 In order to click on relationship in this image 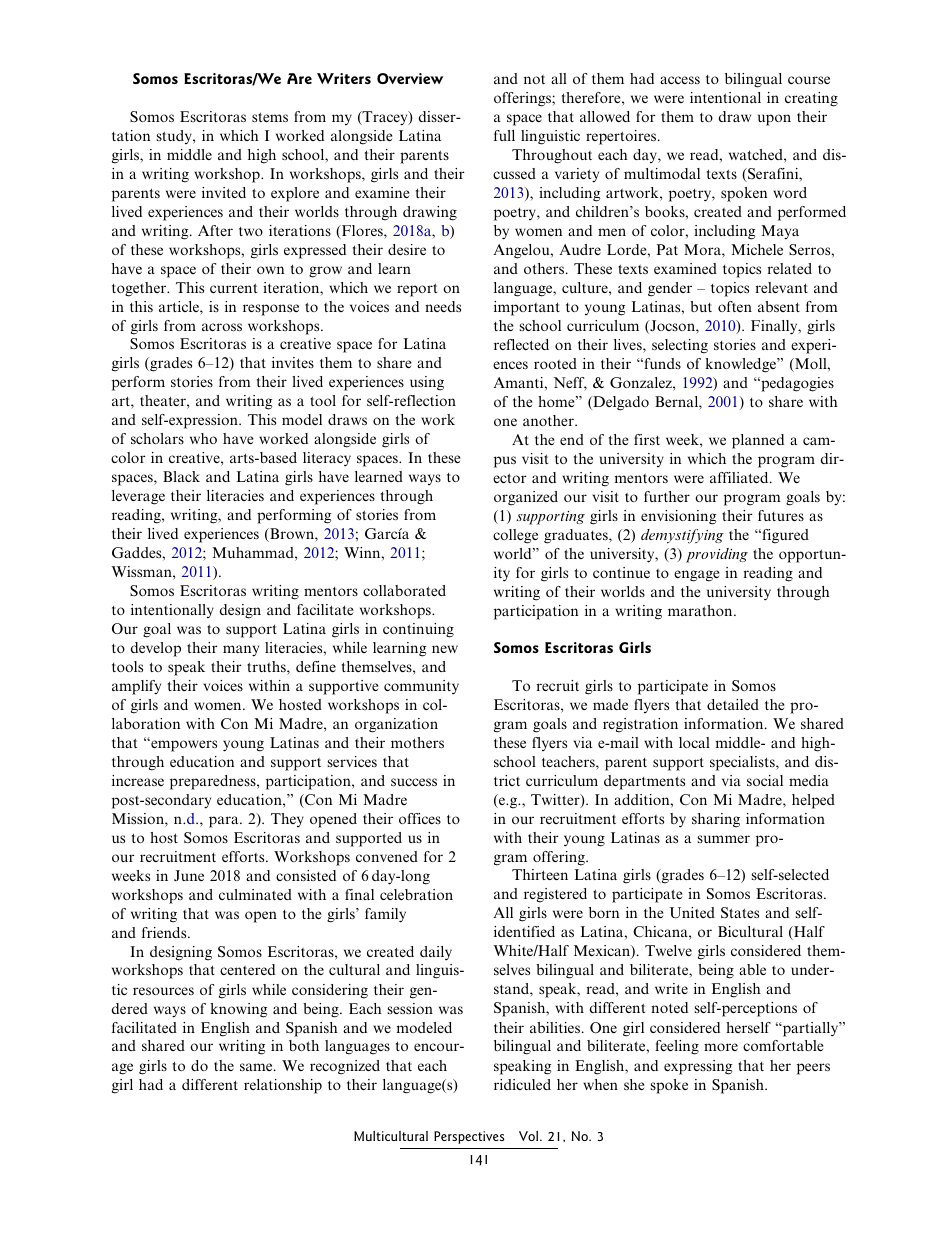, I will do `click(283, 1086)`.
